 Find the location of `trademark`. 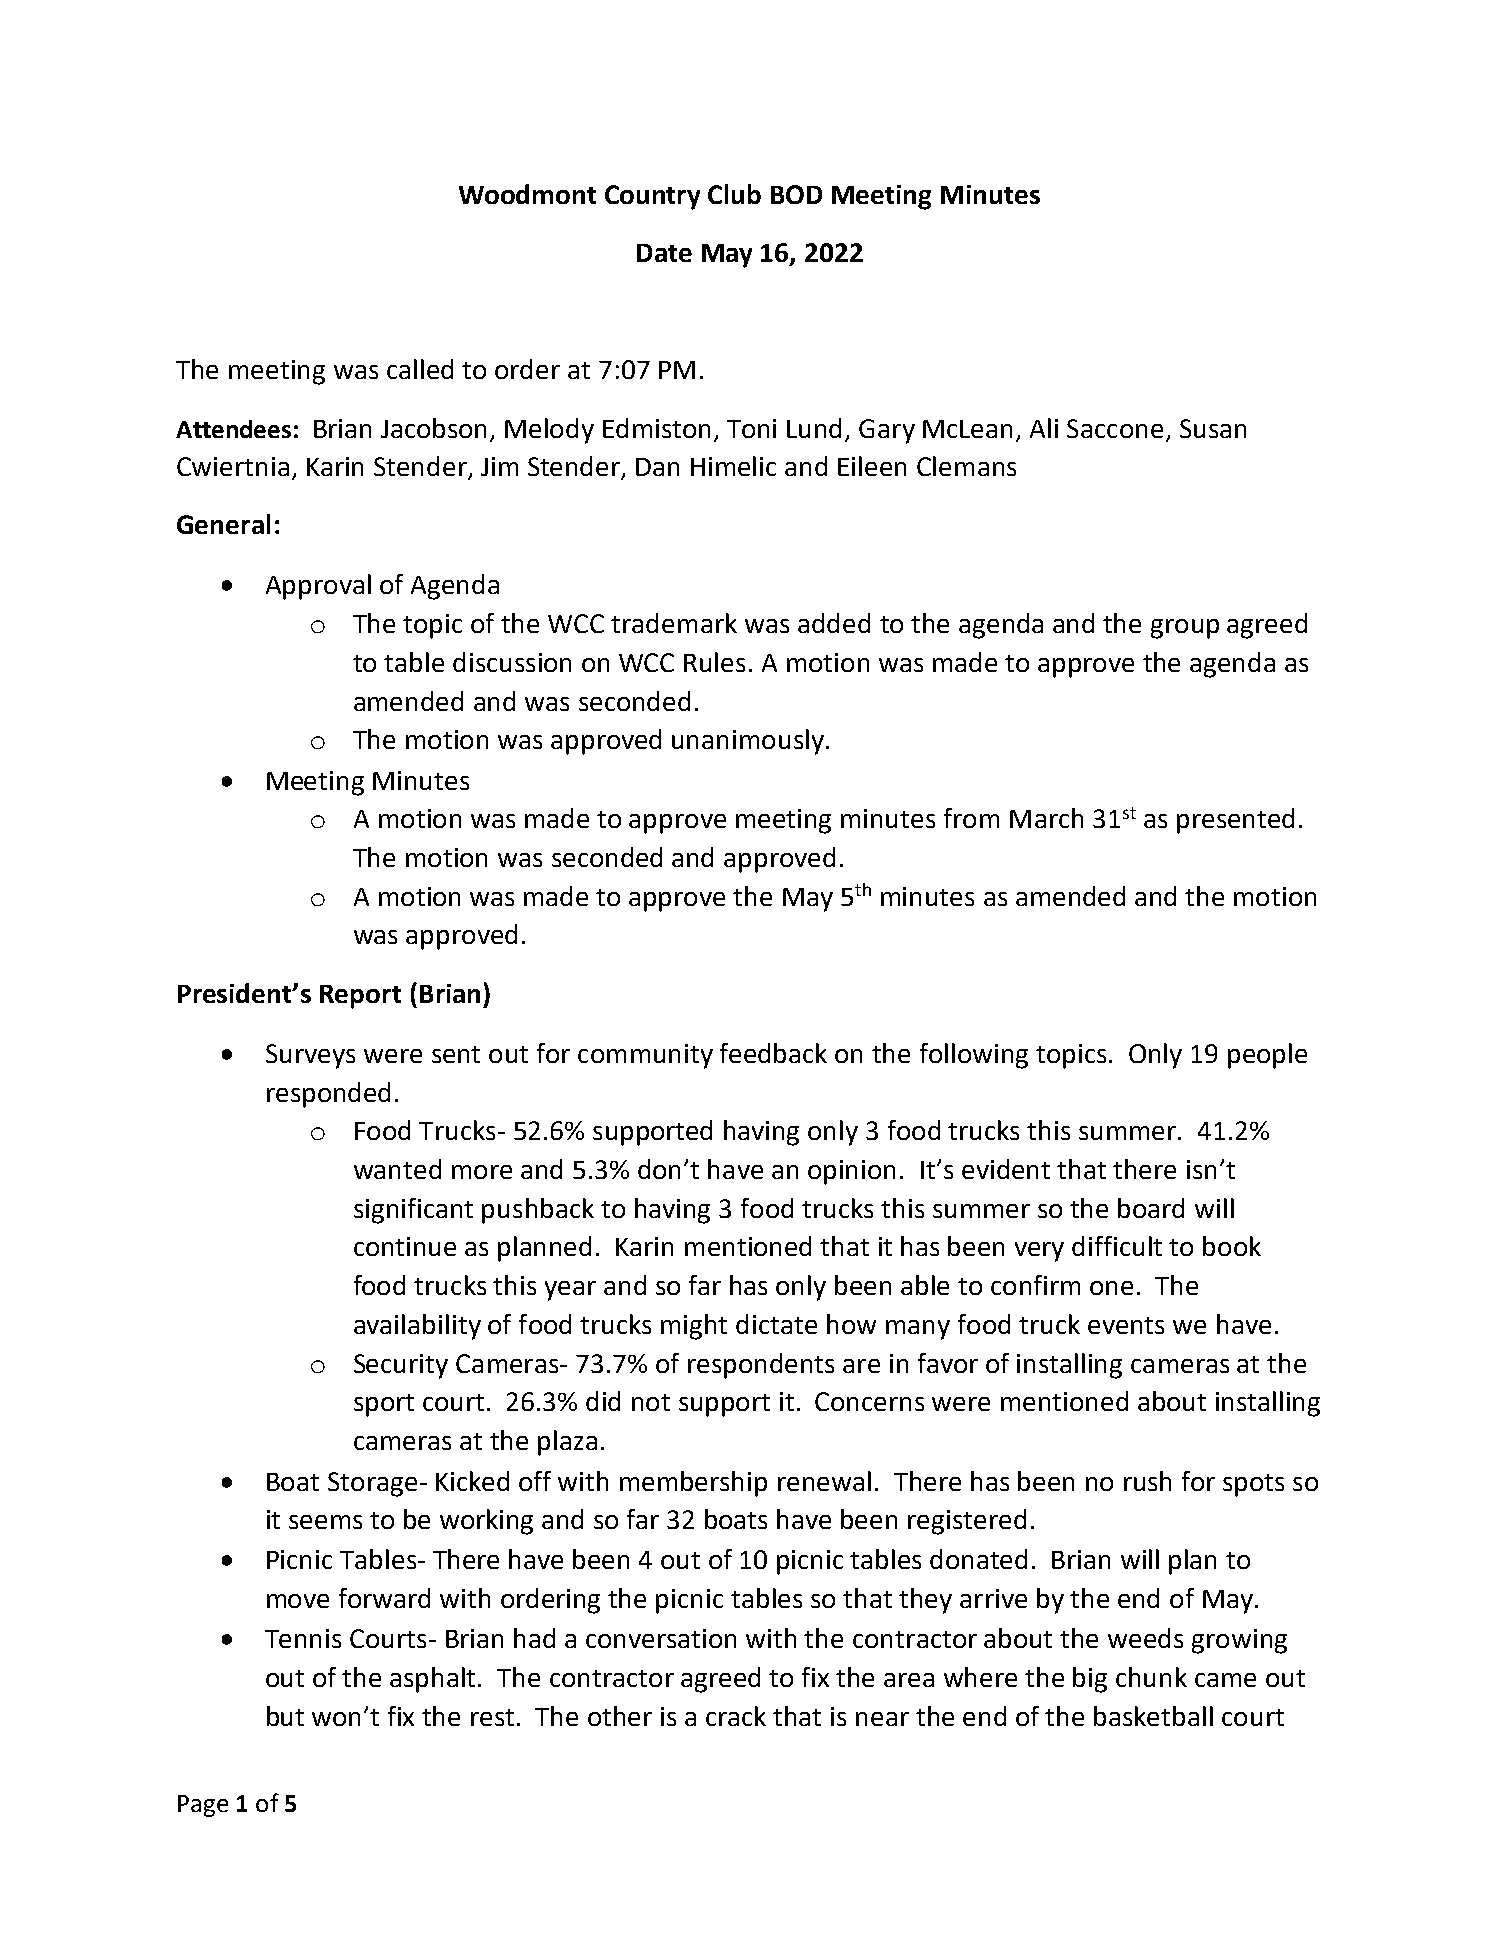

trademark is located at coordinates (674, 623).
